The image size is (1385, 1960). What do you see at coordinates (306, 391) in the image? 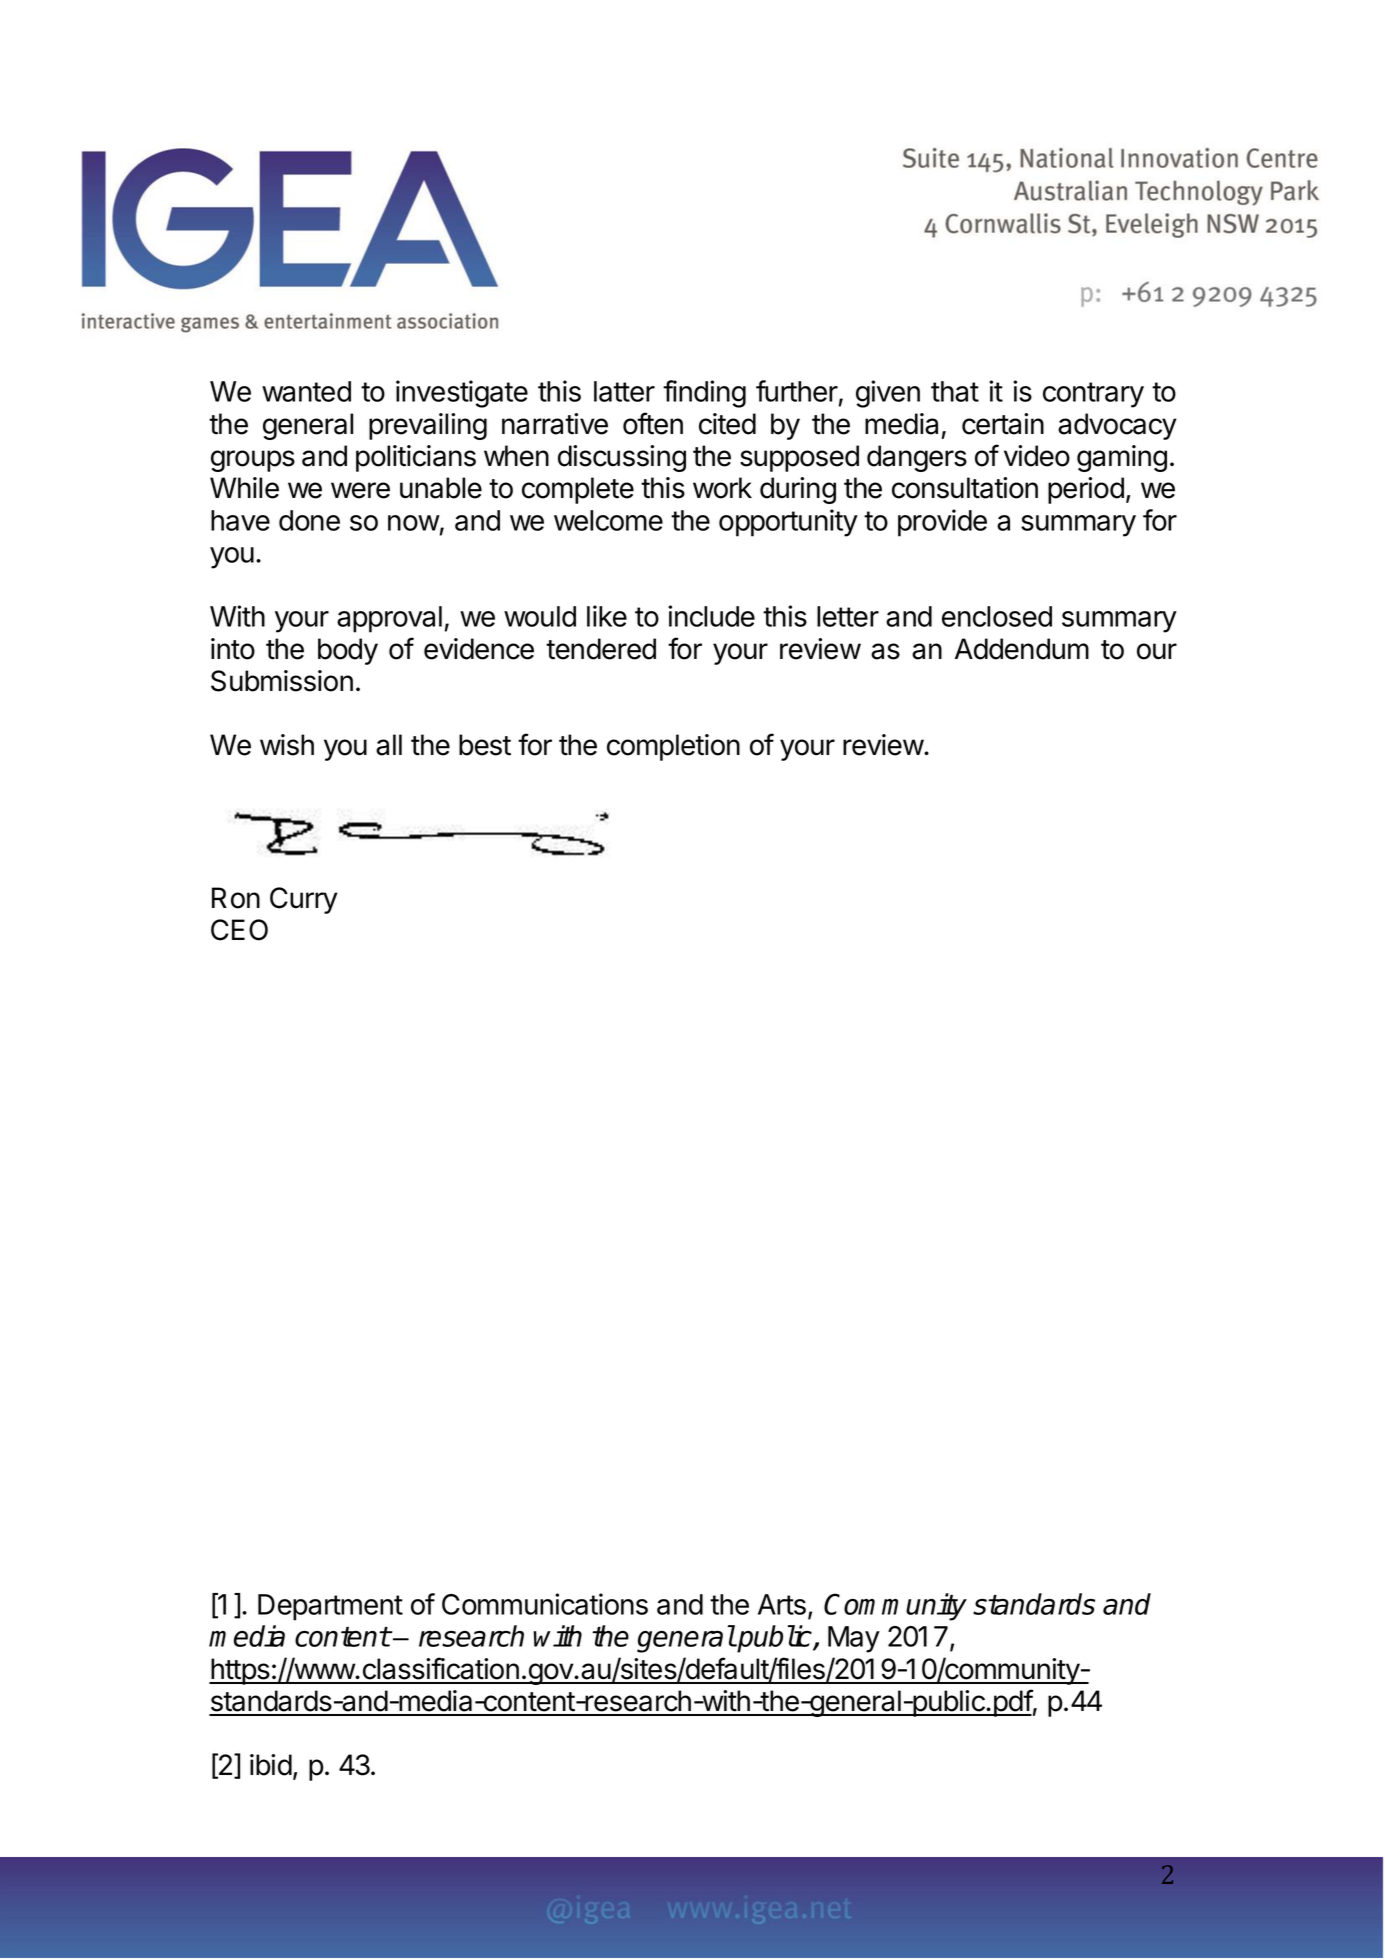
I see `wanted` at bounding box center [306, 391].
